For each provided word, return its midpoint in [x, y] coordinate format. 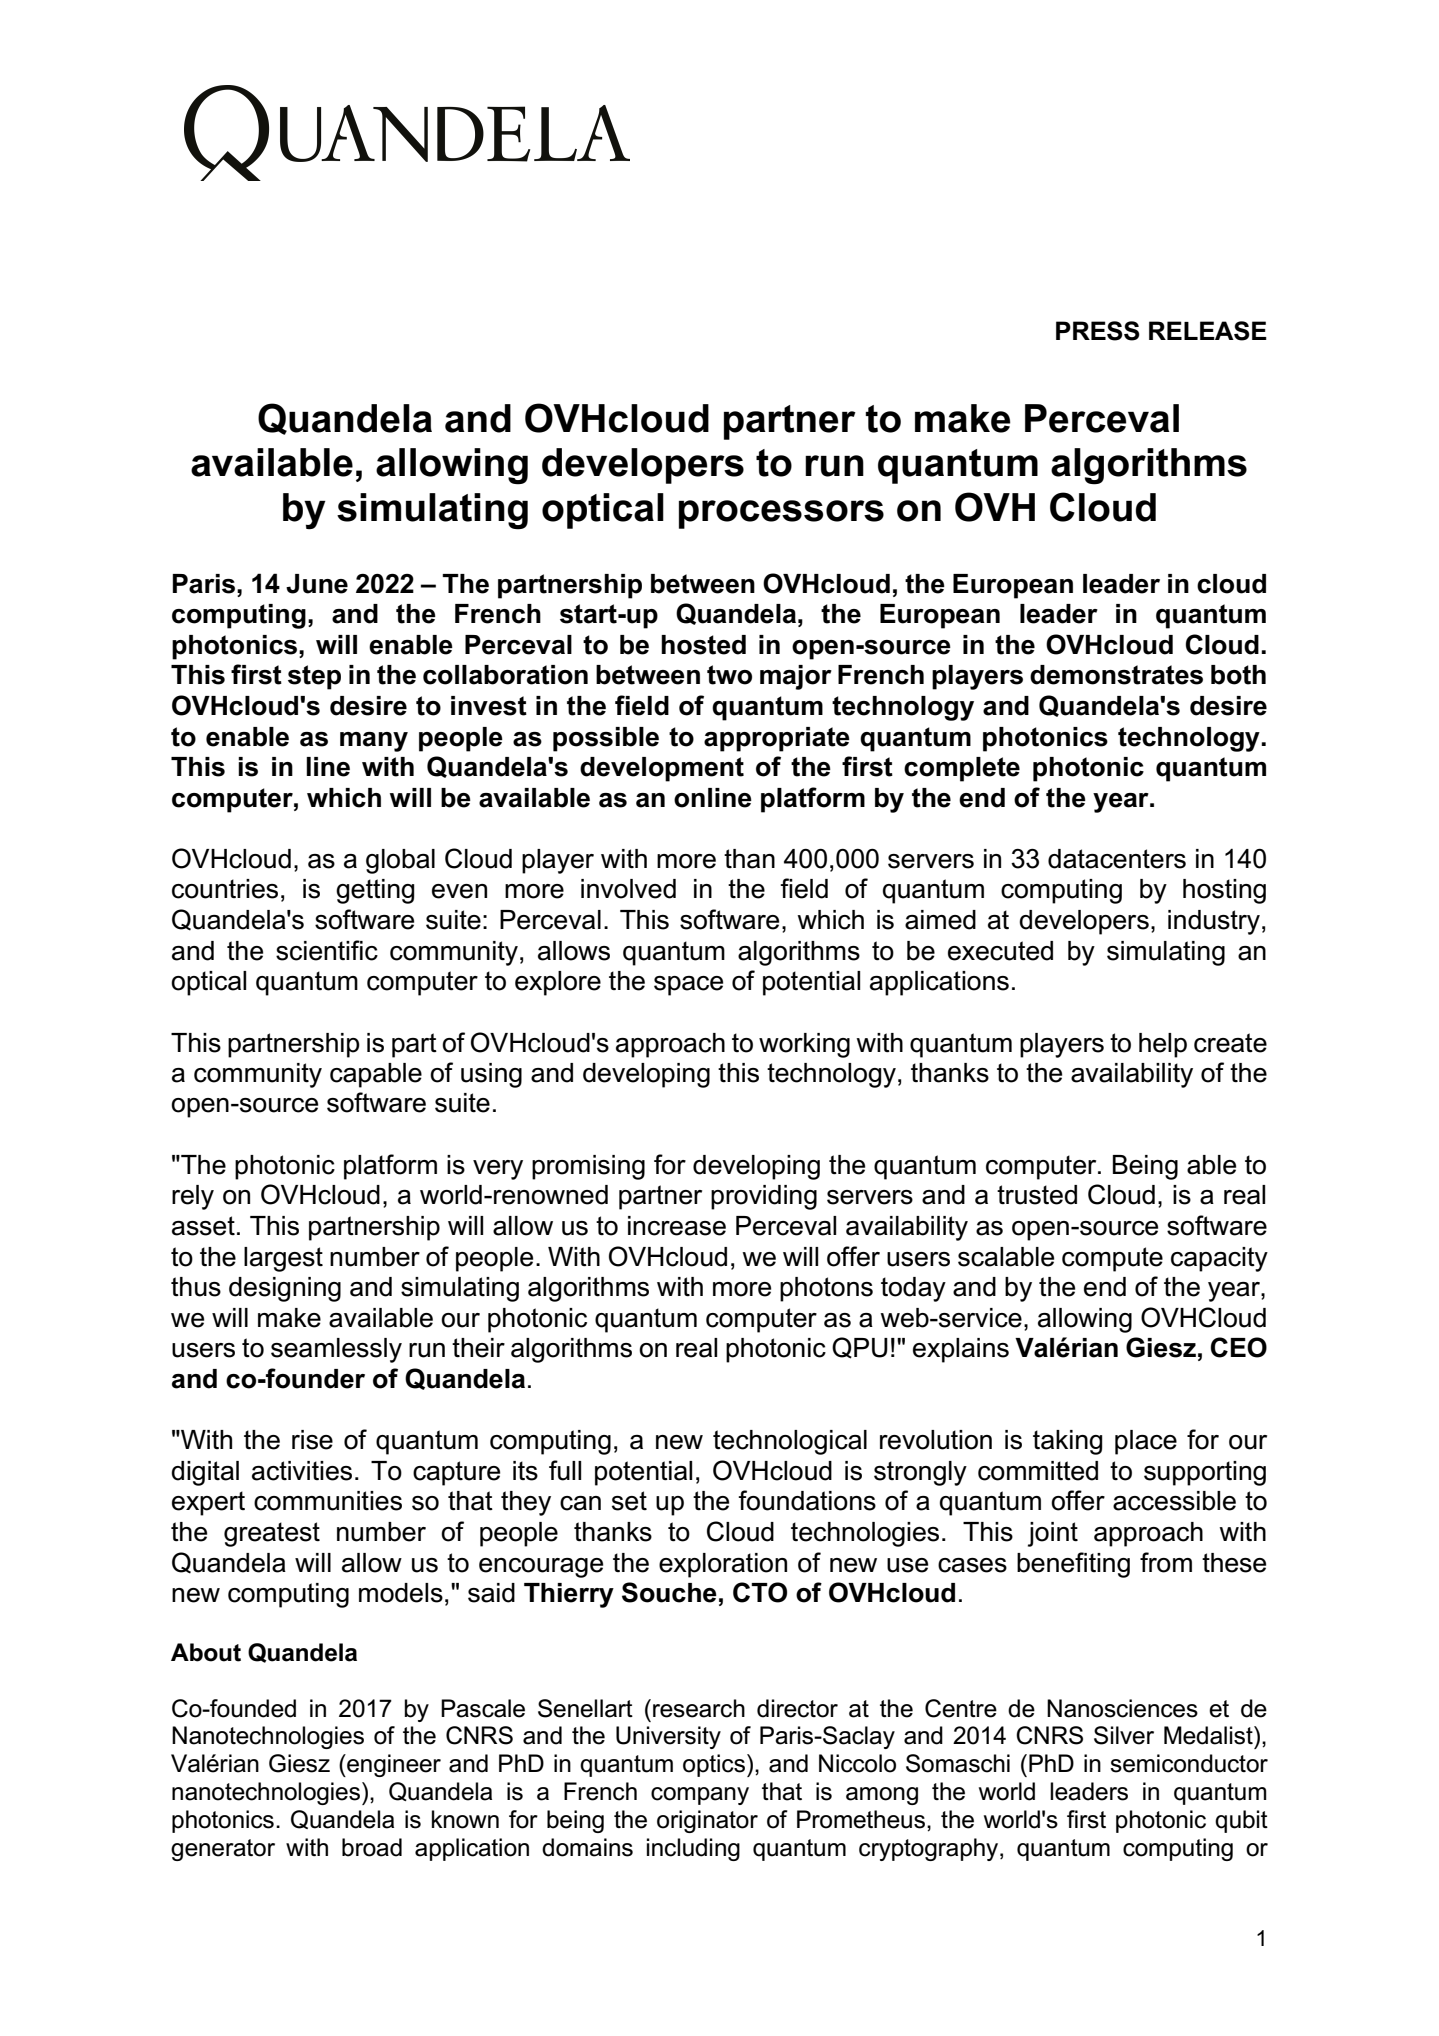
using [491, 1075]
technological [790, 1442]
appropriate [777, 739]
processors [781, 514]
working [804, 1045]
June [317, 584]
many [374, 742]
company [700, 1796]
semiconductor [1189, 1763]
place [1146, 1442]
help [1163, 1045]
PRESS [1098, 331]
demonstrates [1116, 675]
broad [372, 1847]
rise [312, 1440]
